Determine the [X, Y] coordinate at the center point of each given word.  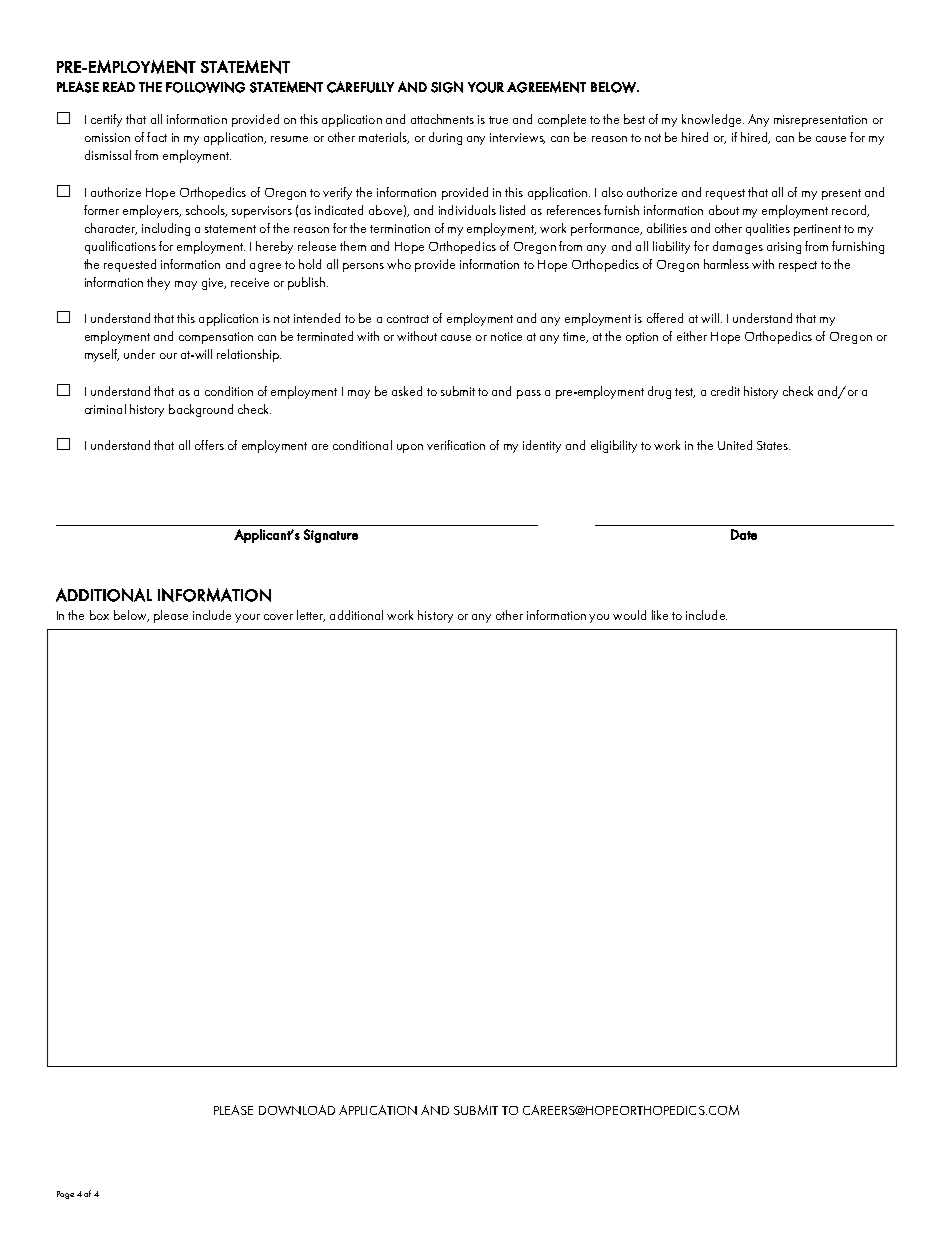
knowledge [713, 120]
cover [278, 617]
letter [311, 616]
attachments [442, 119]
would [629, 615]
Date [744, 534]
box [99, 615]
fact [157, 137]
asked [407, 391]
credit [725, 391]
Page [65, 1195]
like [660, 615]
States [773, 445]
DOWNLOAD [297, 1110]
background [201, 410]
